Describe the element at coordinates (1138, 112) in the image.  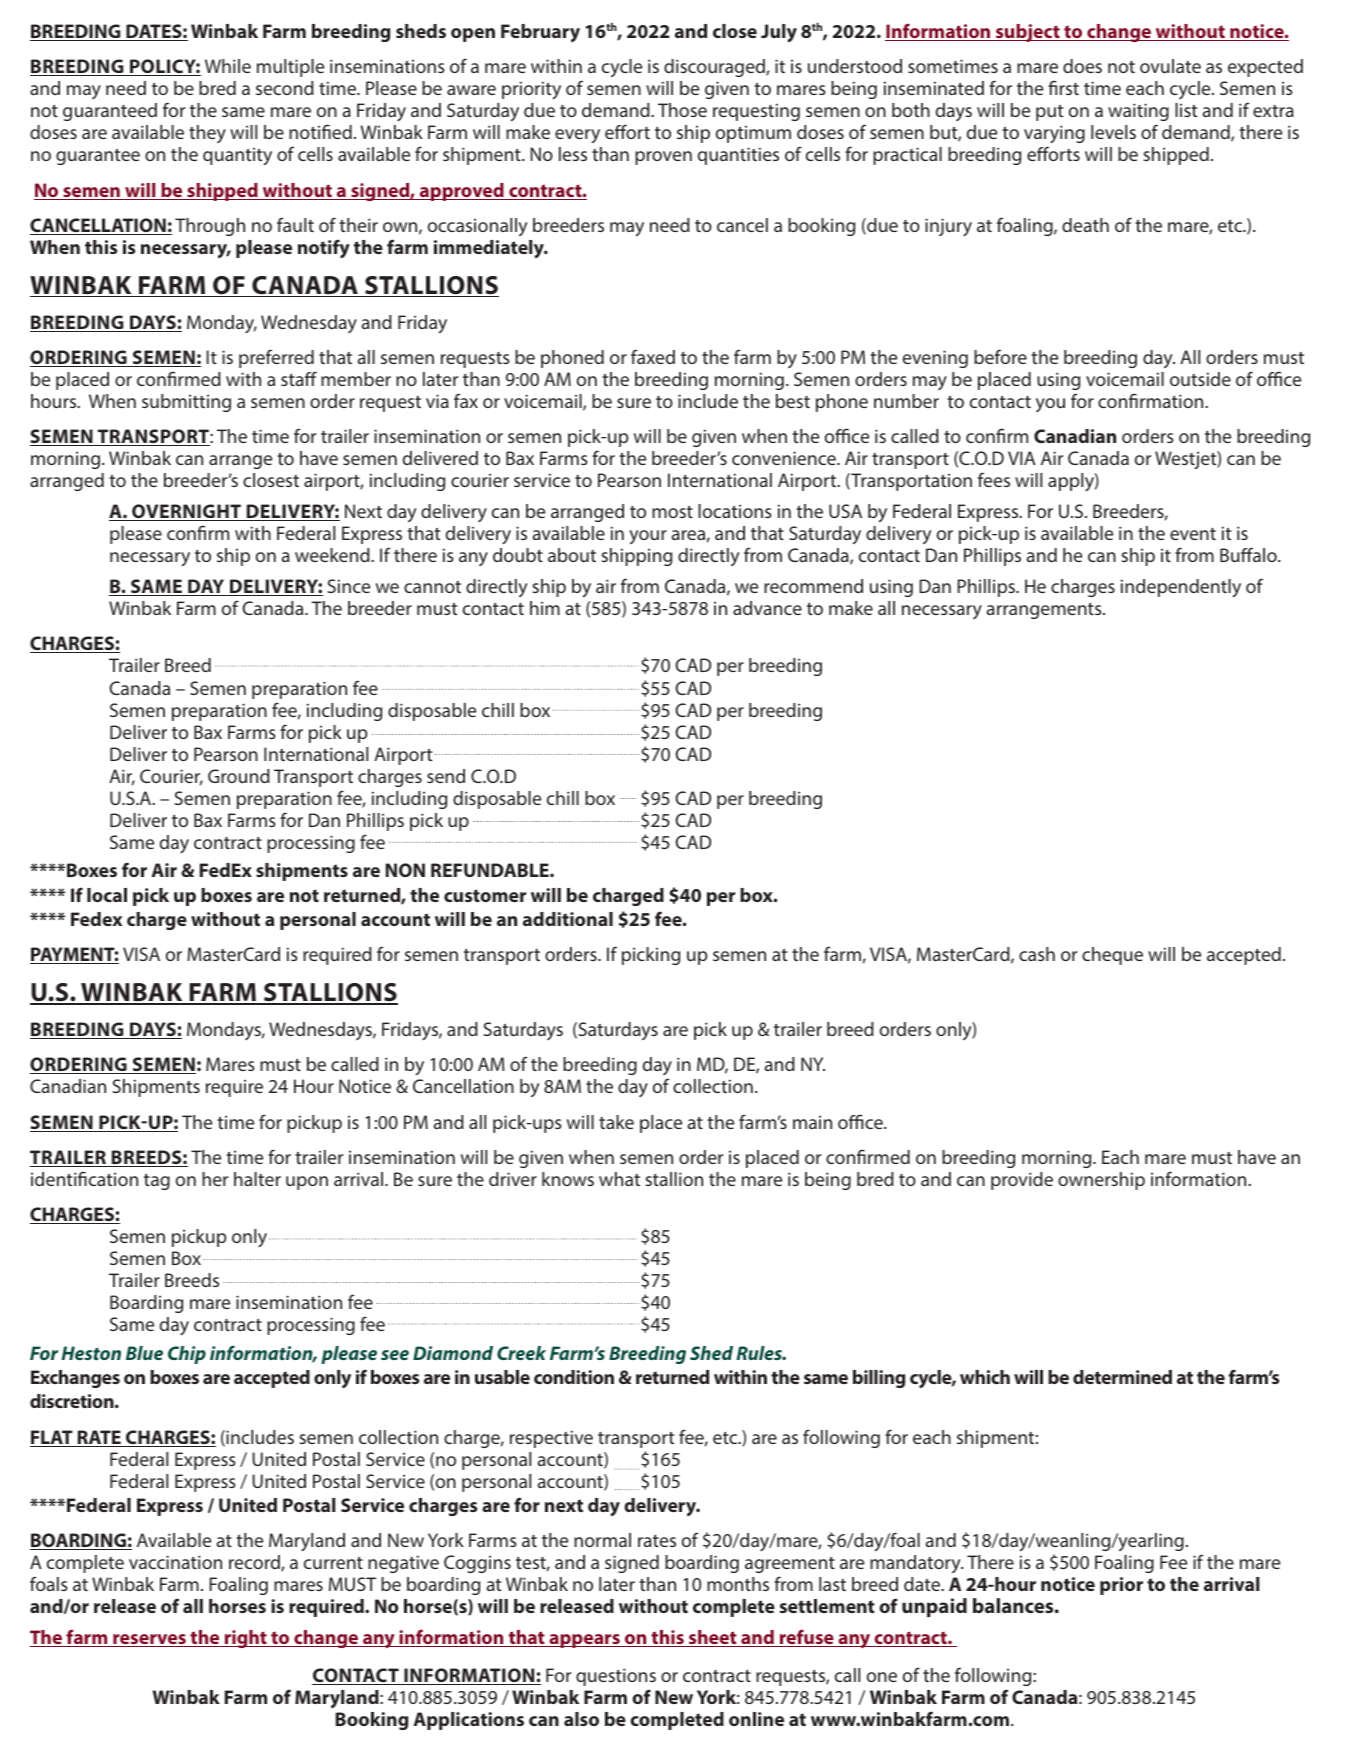
I see `waiting` at that location.
